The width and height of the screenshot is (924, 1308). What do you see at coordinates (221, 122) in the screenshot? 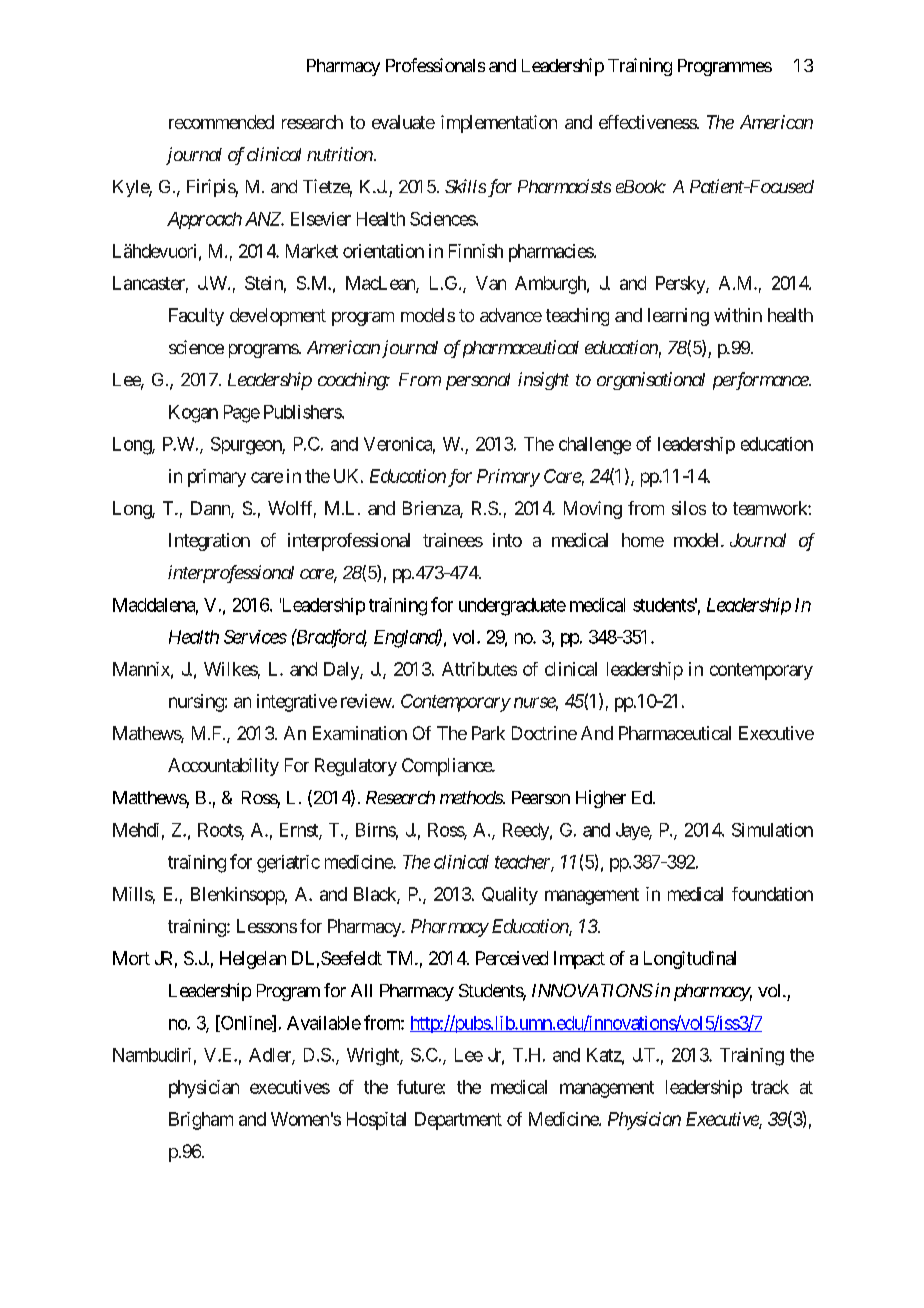
I see `recommended` at bounding box center [221, 122].
